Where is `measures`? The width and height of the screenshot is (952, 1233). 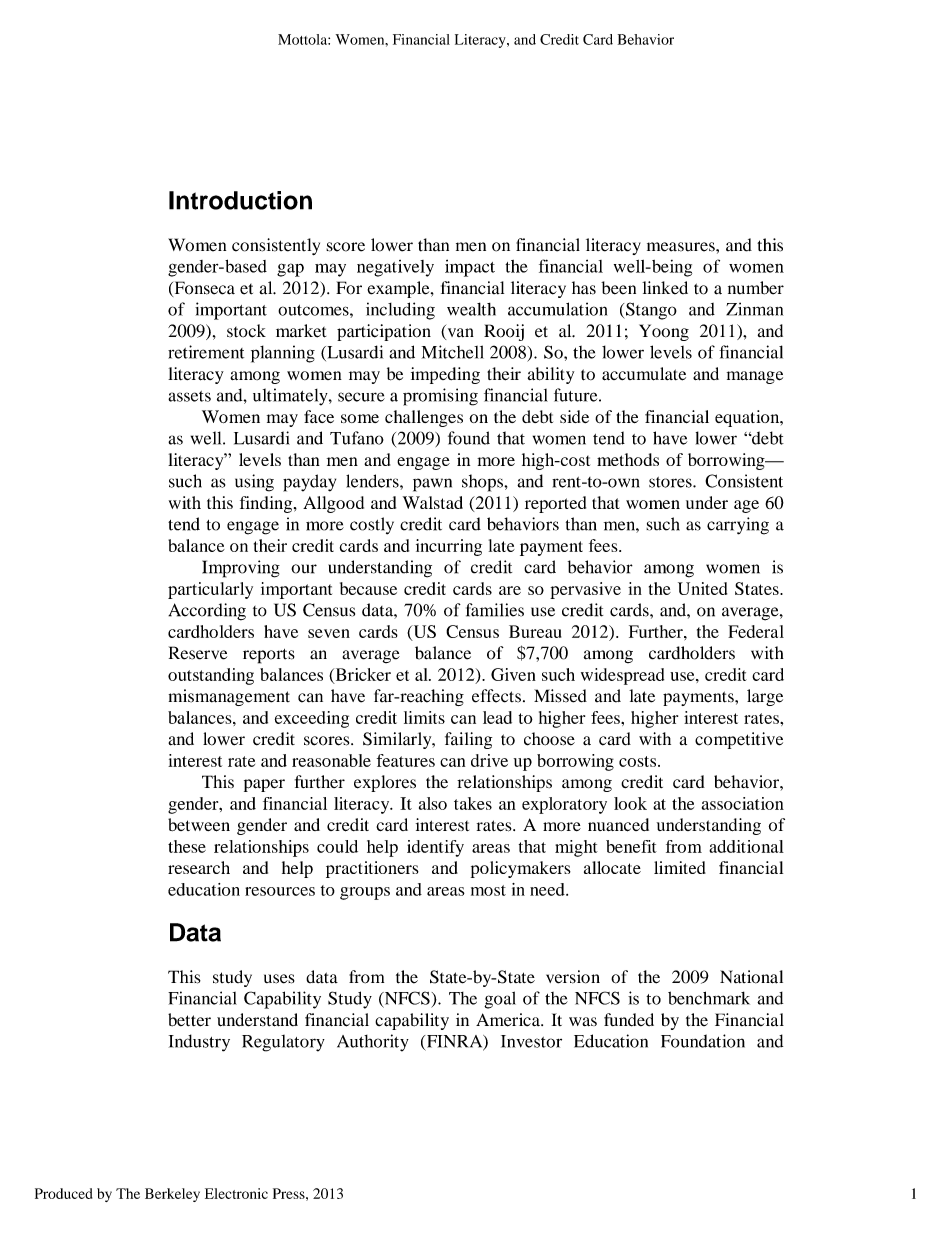 measures is located at coordinates (682, 247).
